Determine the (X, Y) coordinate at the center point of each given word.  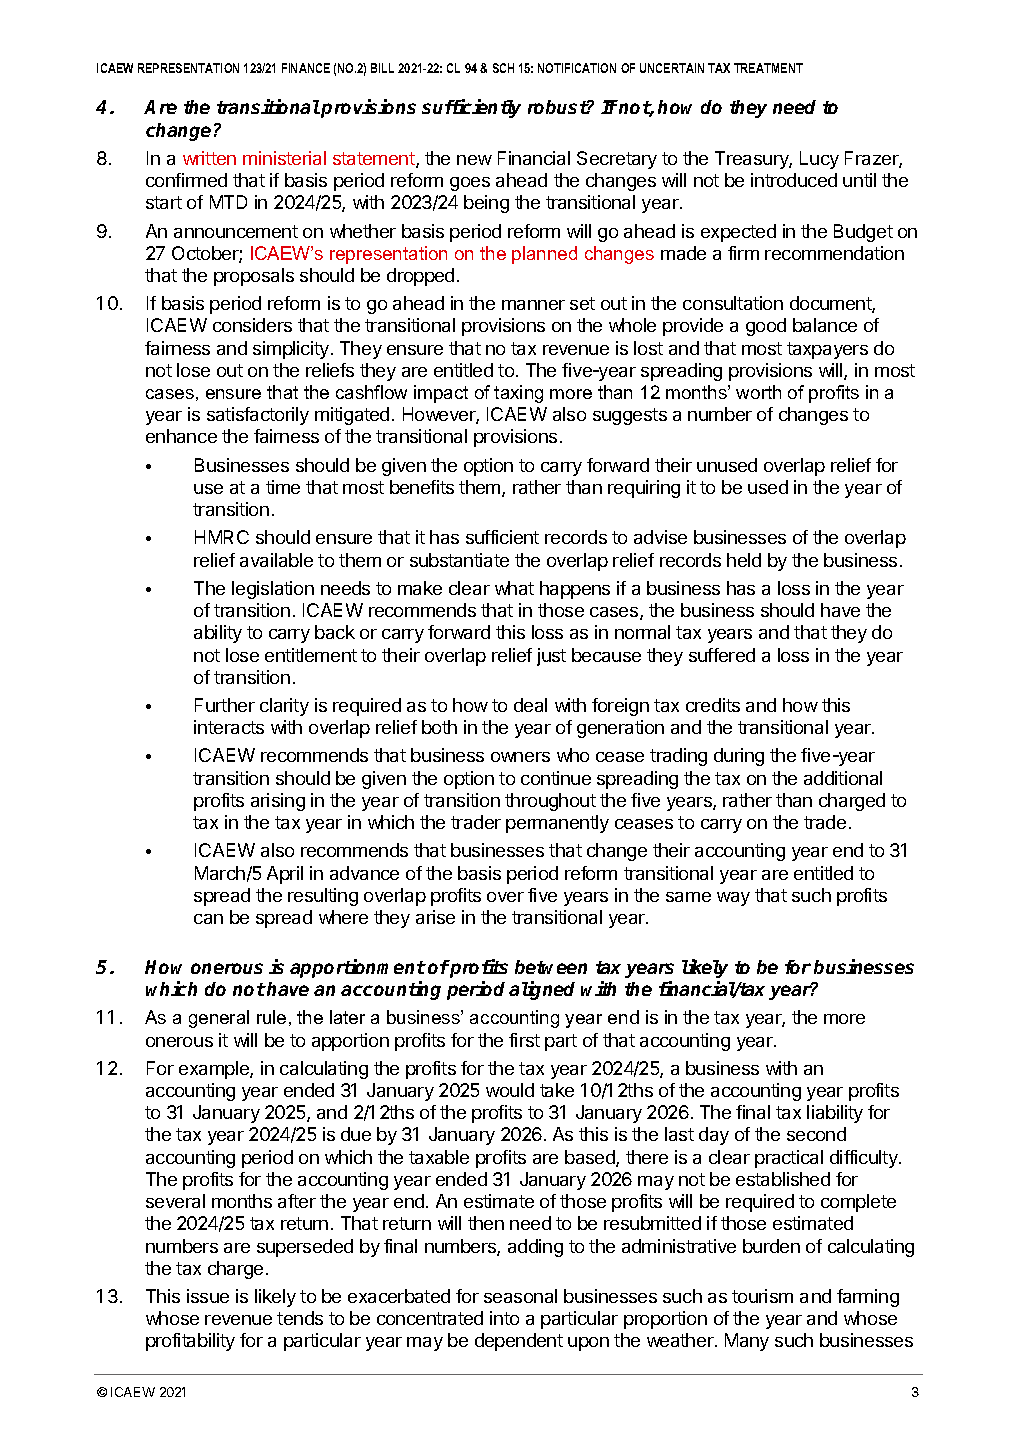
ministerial (284, 158)
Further (225, 705)
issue (208, 1296)
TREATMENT (768, 68)
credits (713, 705)
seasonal (520, 1296)
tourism (762, 1296)
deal (530, 705)
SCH (503, 68)
